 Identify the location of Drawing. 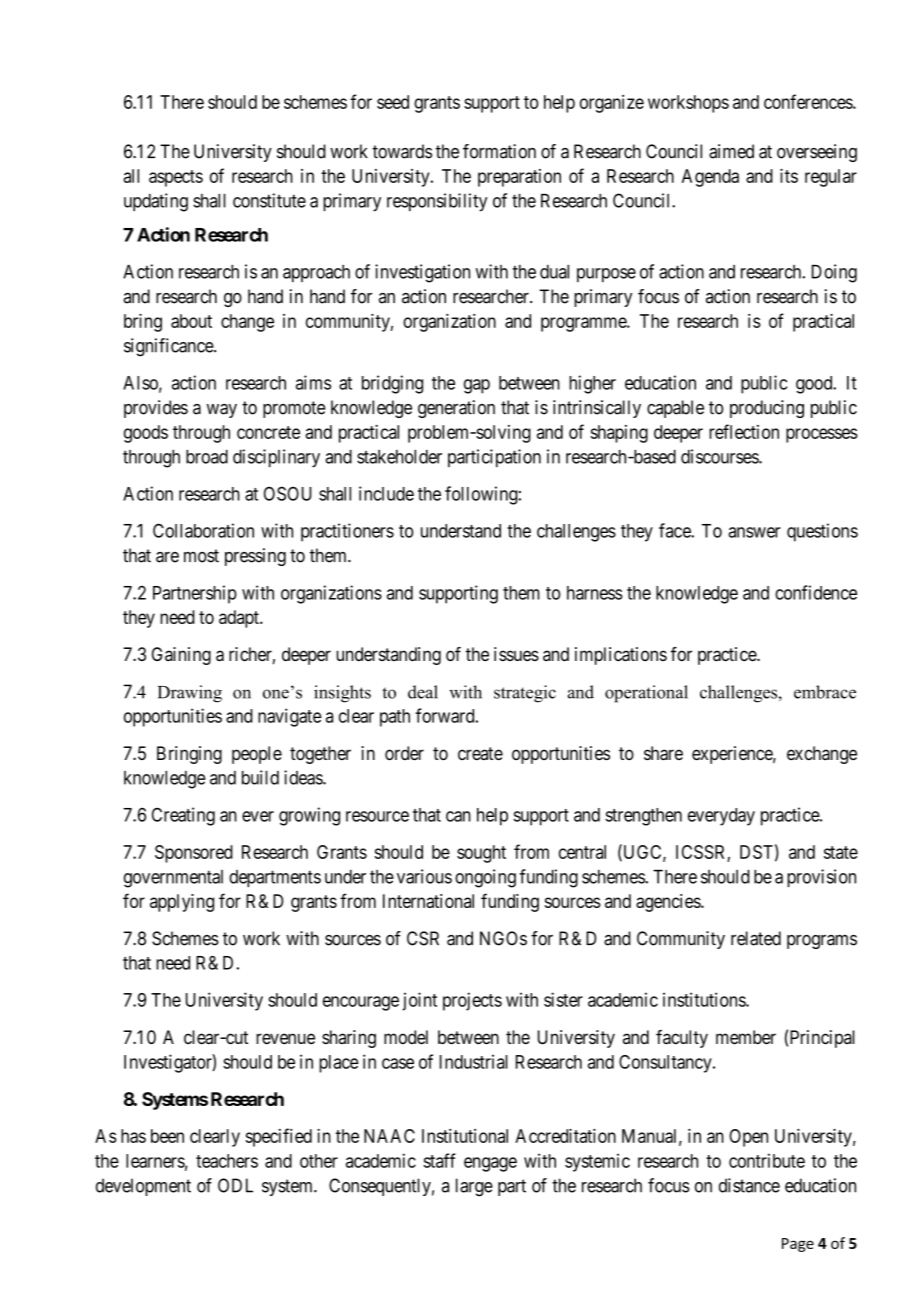
(190, 694).
